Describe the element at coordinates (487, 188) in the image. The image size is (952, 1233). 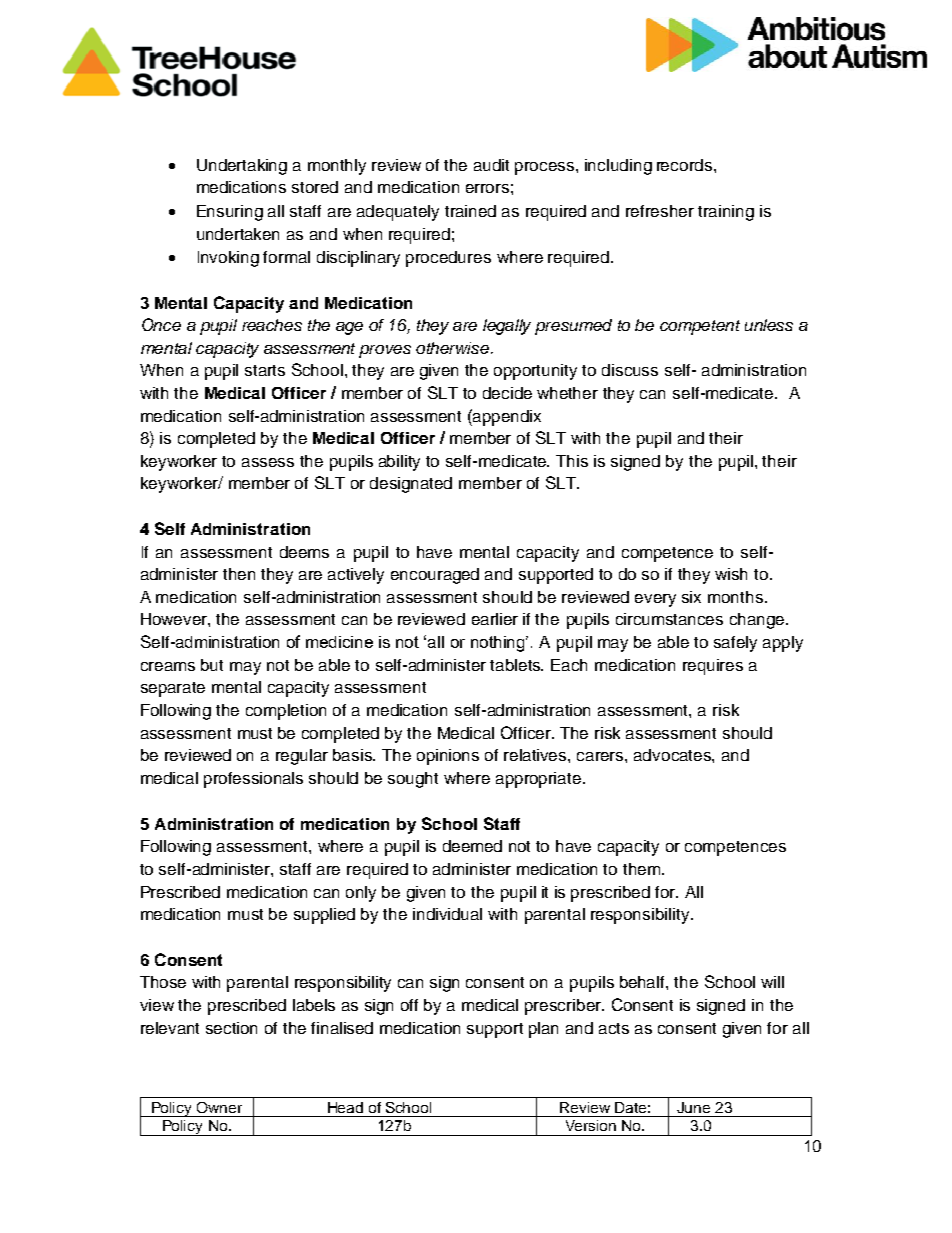
I see `errors` at that location.
